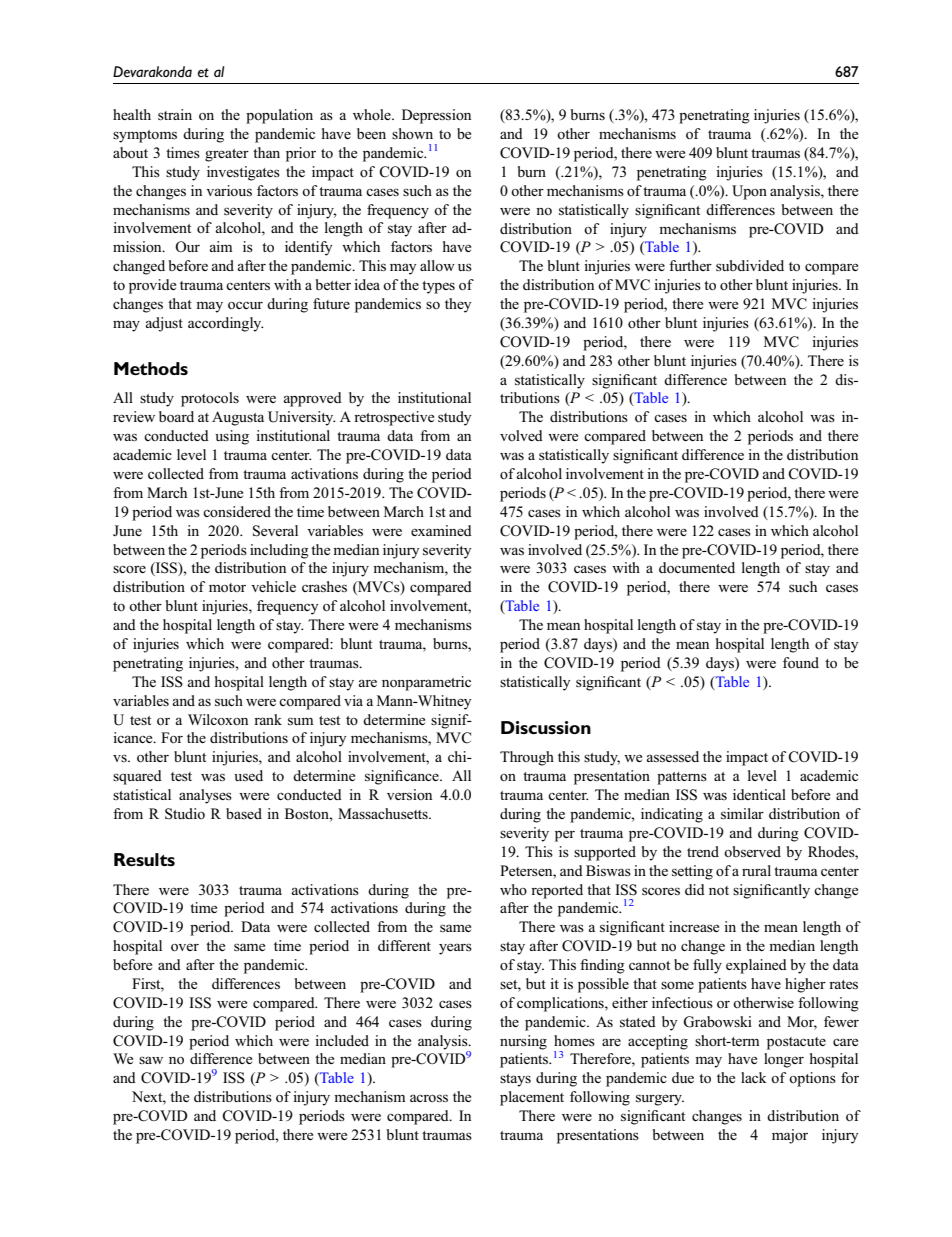 Image resolution: width=952 pixels, height=1237 pixels. I want to click on placement, so click(532, 1098).
